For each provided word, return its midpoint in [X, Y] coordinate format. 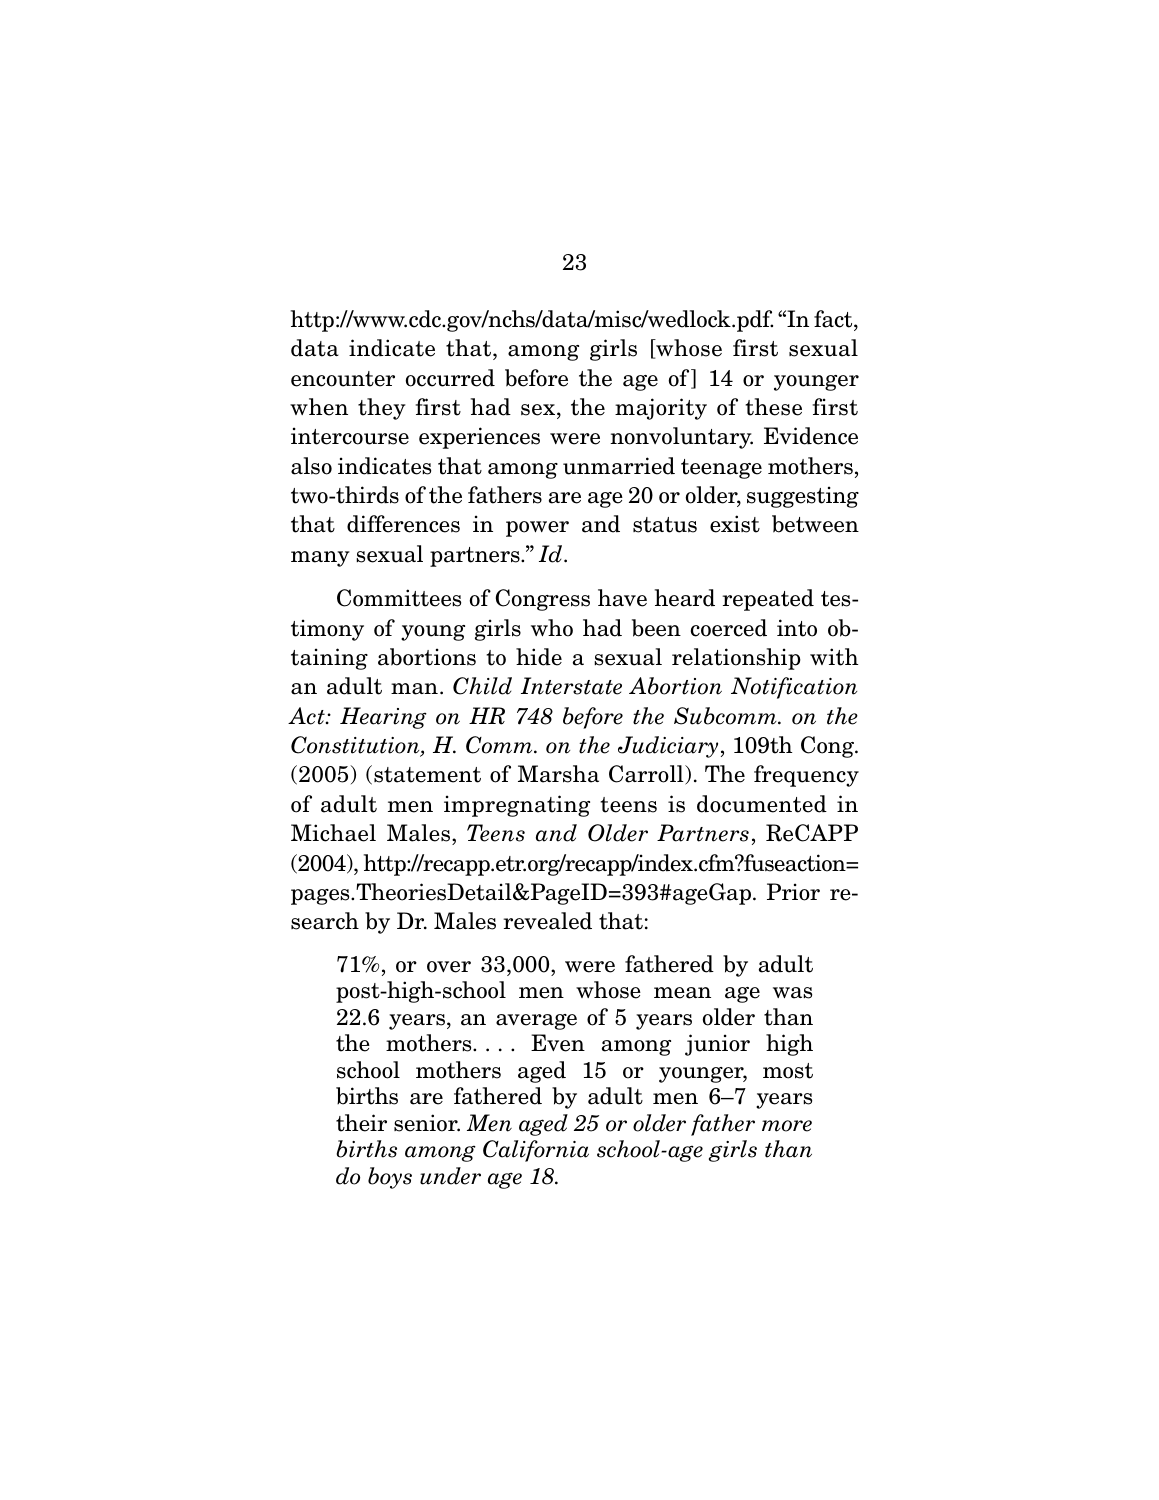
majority [661, 409]
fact [834, 319]
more [787, 1126]
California [536, 1151]
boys [390, 1178]
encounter [343, 379]
